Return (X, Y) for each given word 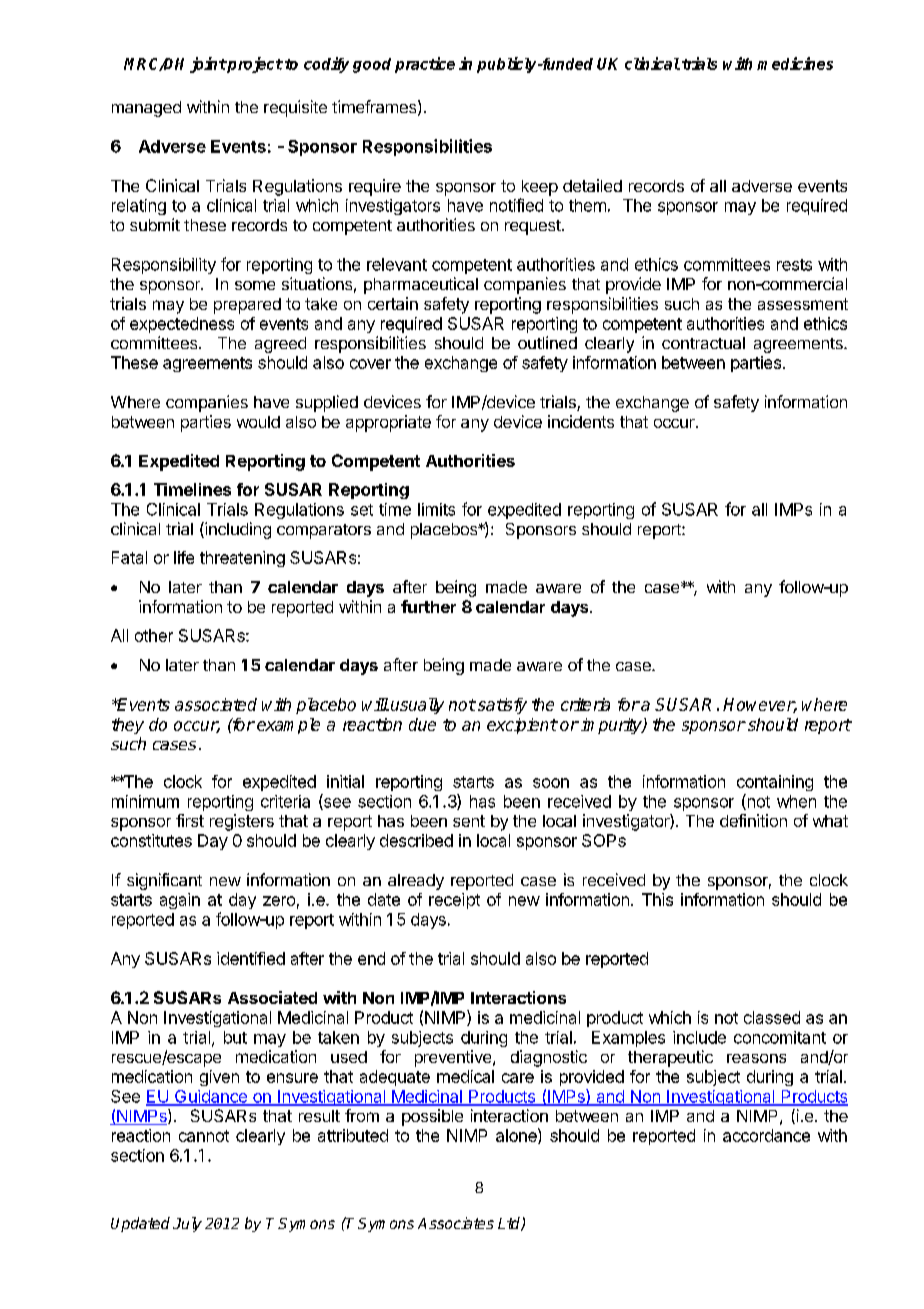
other (154, 635)
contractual (703, 343)
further (428, 606)
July (187, 1224)
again (180, 901)
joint (208, 65)
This (657, 899)
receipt (454, 901)
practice (425, 65)
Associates (456, 1223)
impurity (612, 726)
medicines (795, 63)
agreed (280, 345)
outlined (547, 342)
